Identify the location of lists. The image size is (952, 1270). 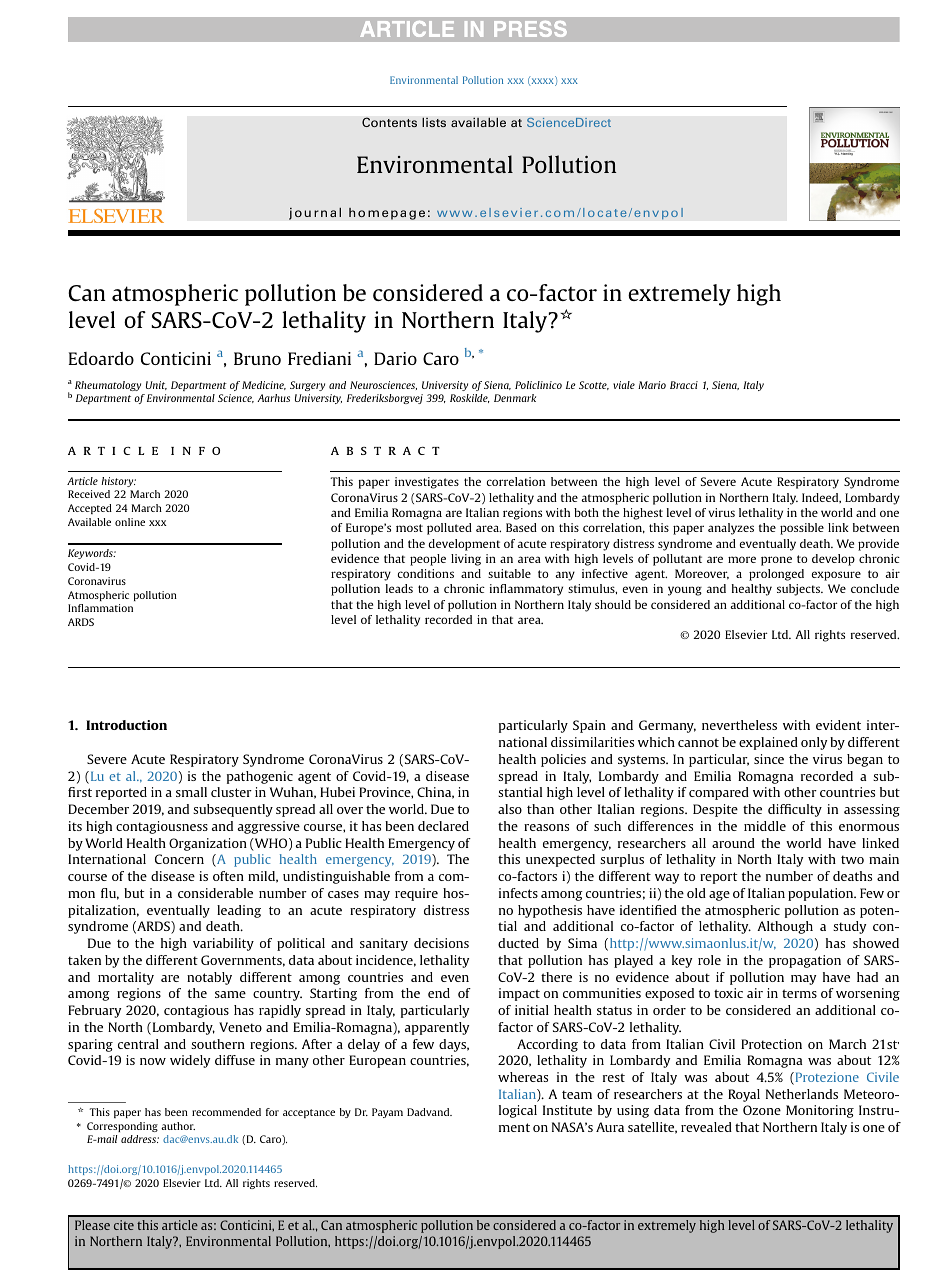
(434, 122).
